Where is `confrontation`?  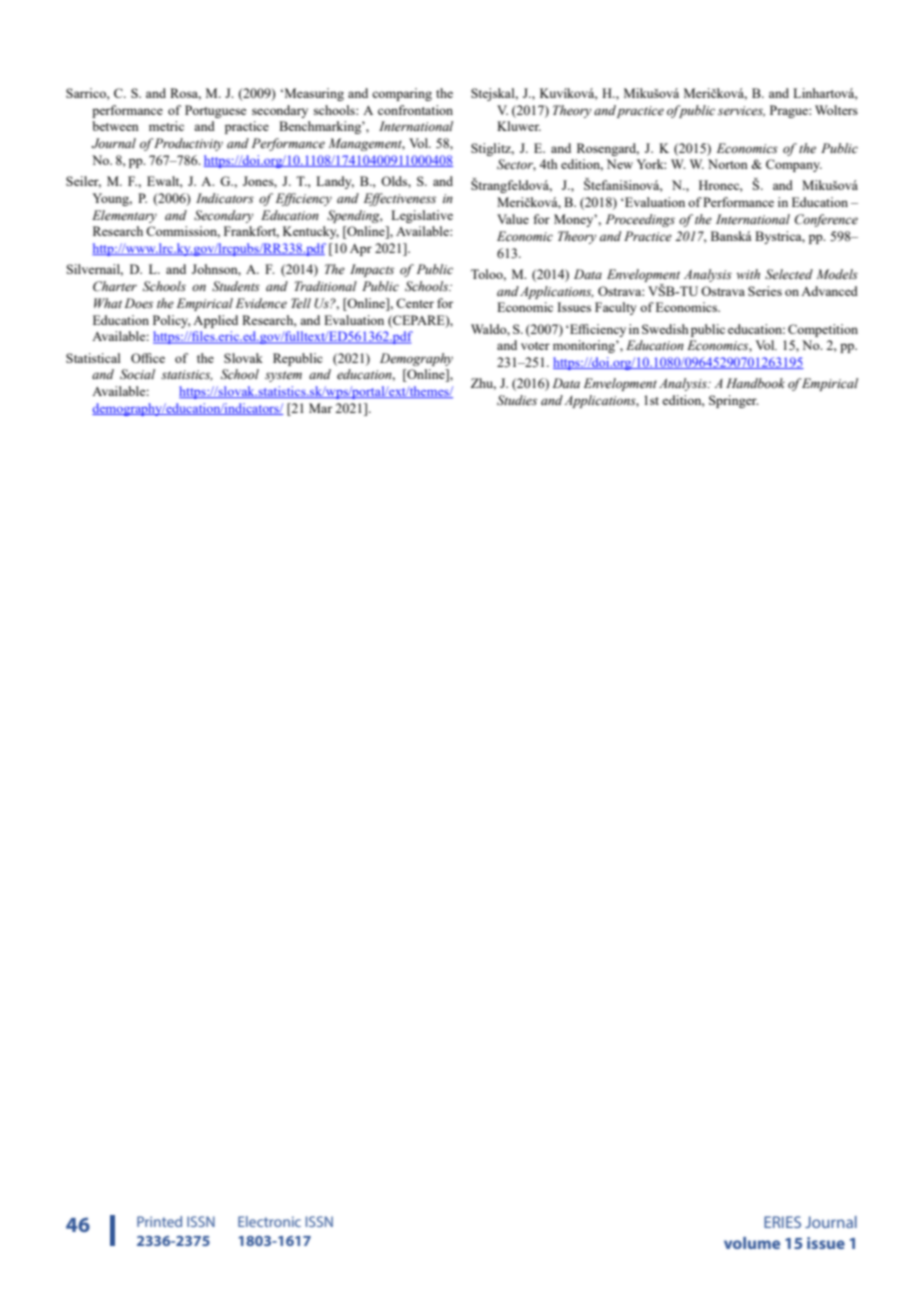
confrontation is located at coordinates (415, 110).
